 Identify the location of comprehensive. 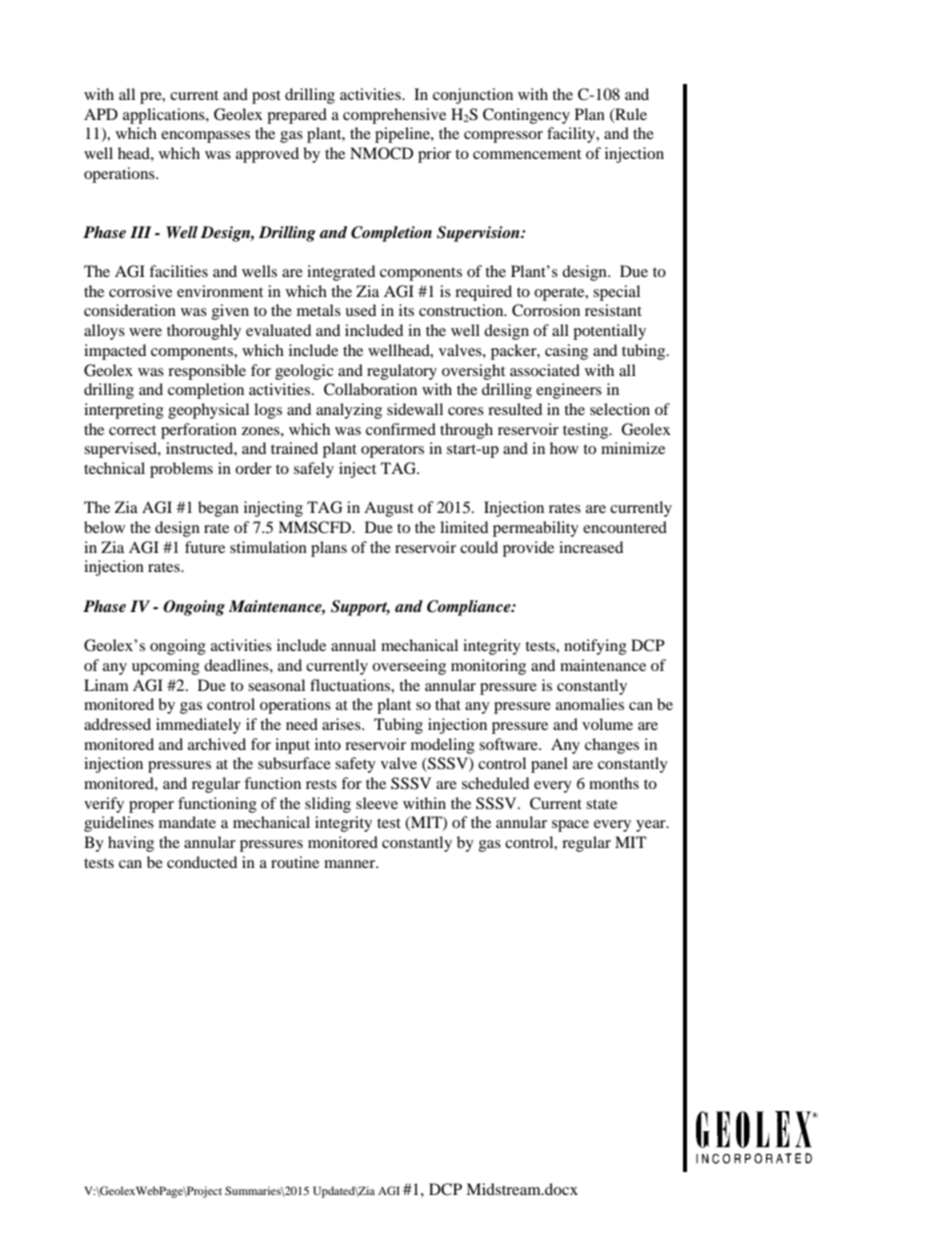
(394, 116).
